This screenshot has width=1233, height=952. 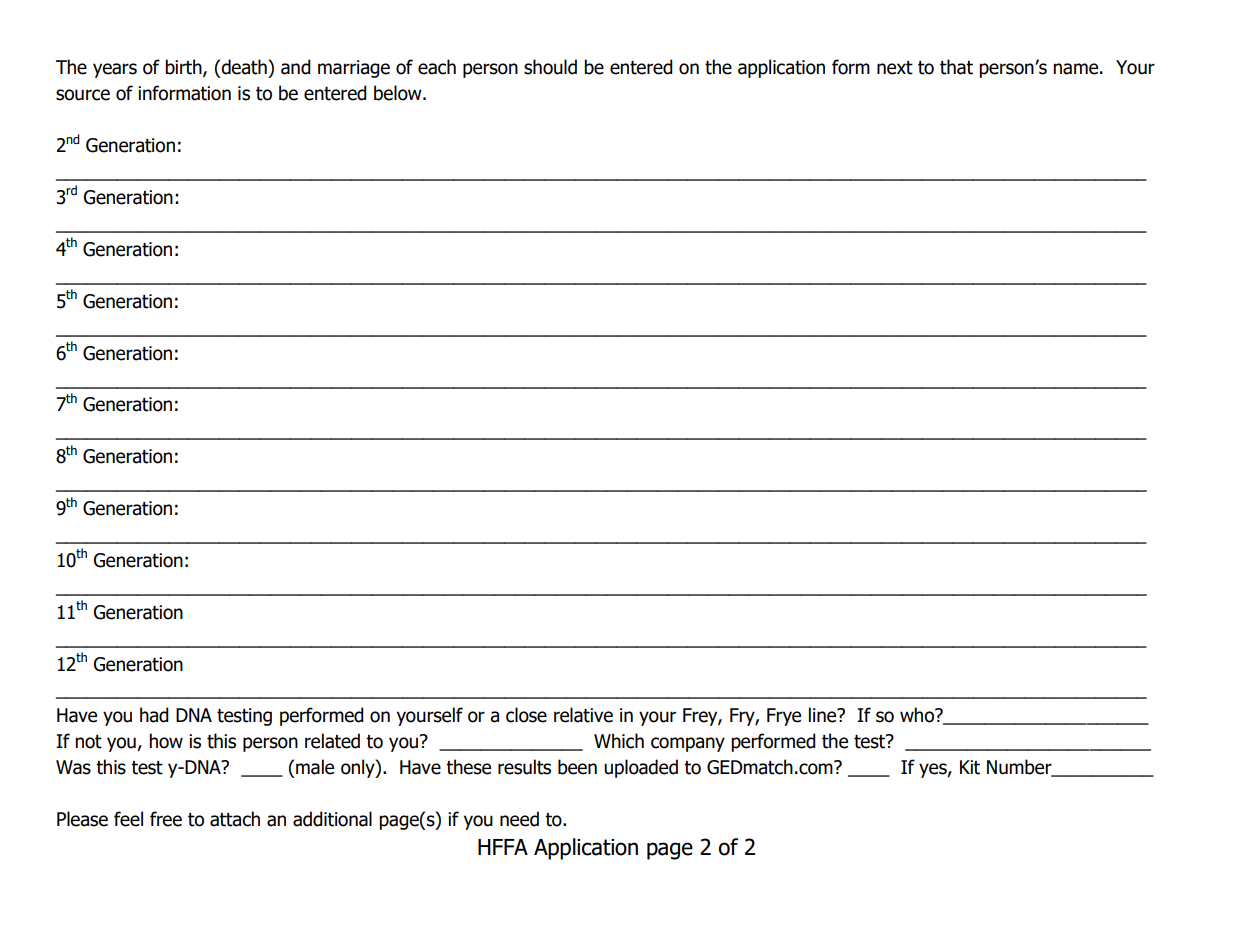 What do you see at coordinates (526, 715) in the screenshot?
I see `close` at bounding box center [526, 715].
